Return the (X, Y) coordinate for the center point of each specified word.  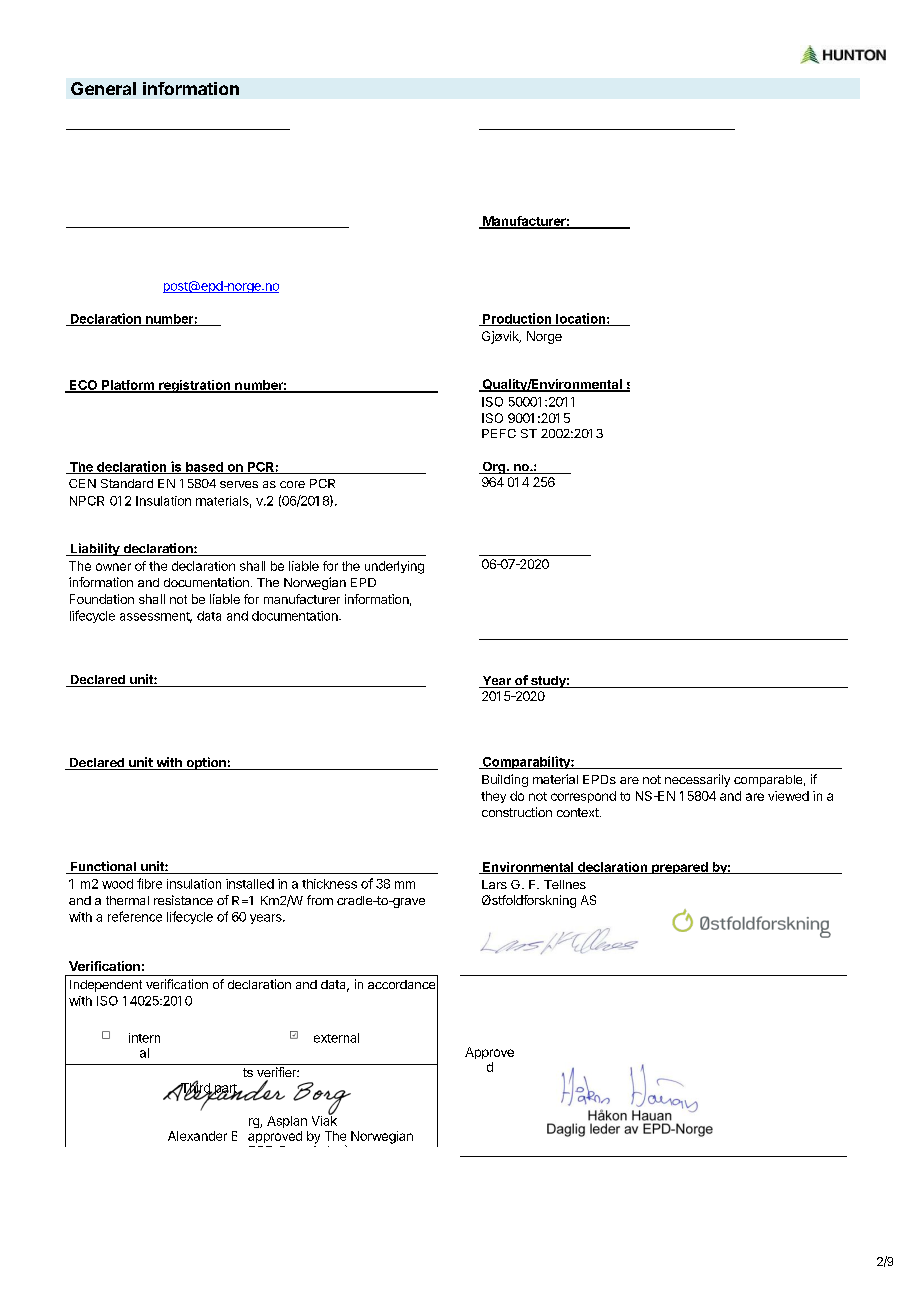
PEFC (499, 433)
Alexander (197, 1136)
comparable (768, 781)
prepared (680, 868)
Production (517, 319)
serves (239, 484)
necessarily (697, 780)
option (206, 763)
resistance (183, 900)
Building (505, 780)
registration (195, 386)
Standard (127, 483)
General (103, 88)
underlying (394, 567)
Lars (494, 884)
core (292, 484)
